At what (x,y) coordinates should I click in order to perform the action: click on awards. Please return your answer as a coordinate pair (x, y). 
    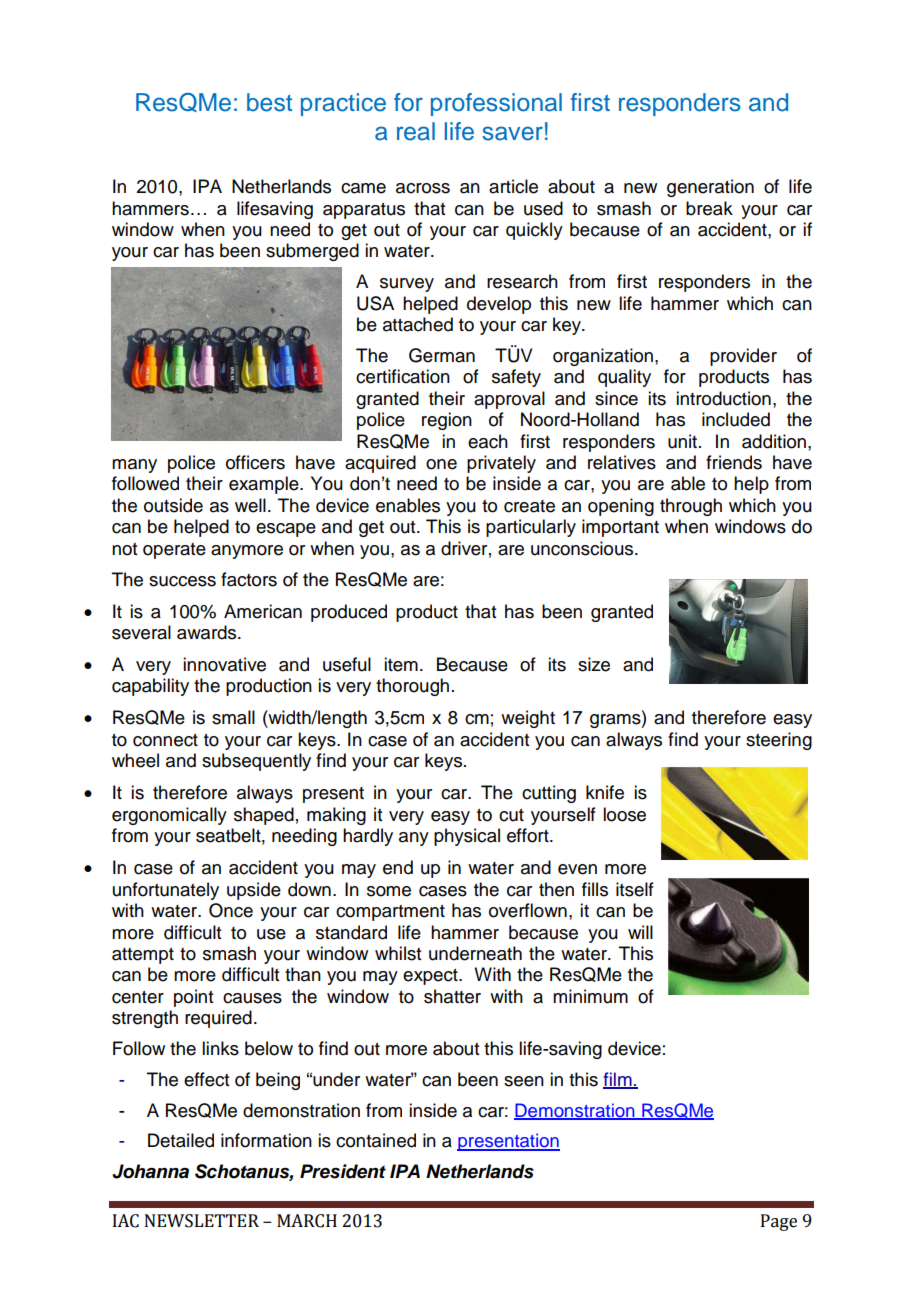
    Looking at the image, I should click on (208, 632).
